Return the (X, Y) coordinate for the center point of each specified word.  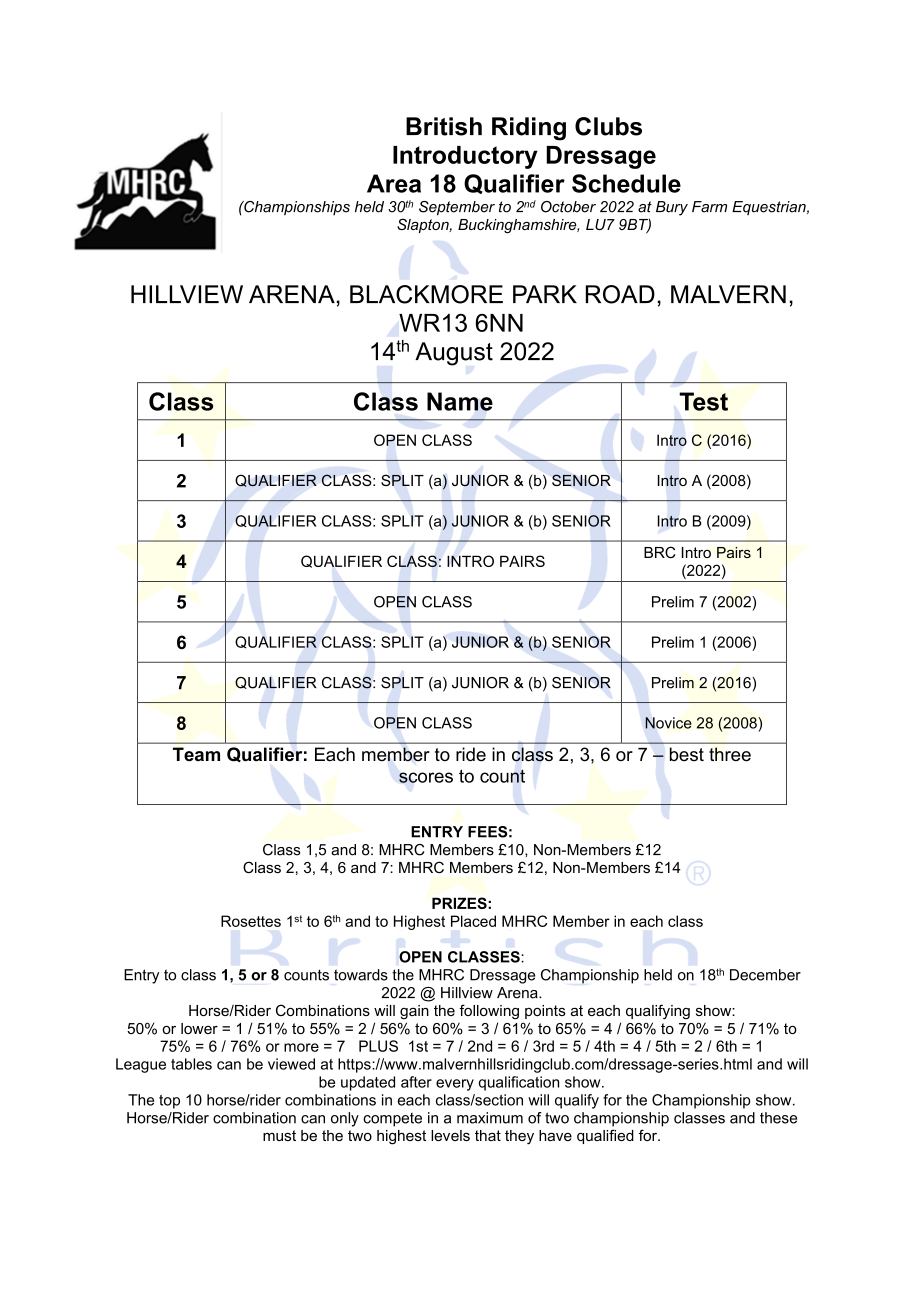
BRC (660, 552)
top (169, 1102)
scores (426, 777)
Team (196, 754)
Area (394, 183)
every (455, 1085)
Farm (709, 207)
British (444, 126)
